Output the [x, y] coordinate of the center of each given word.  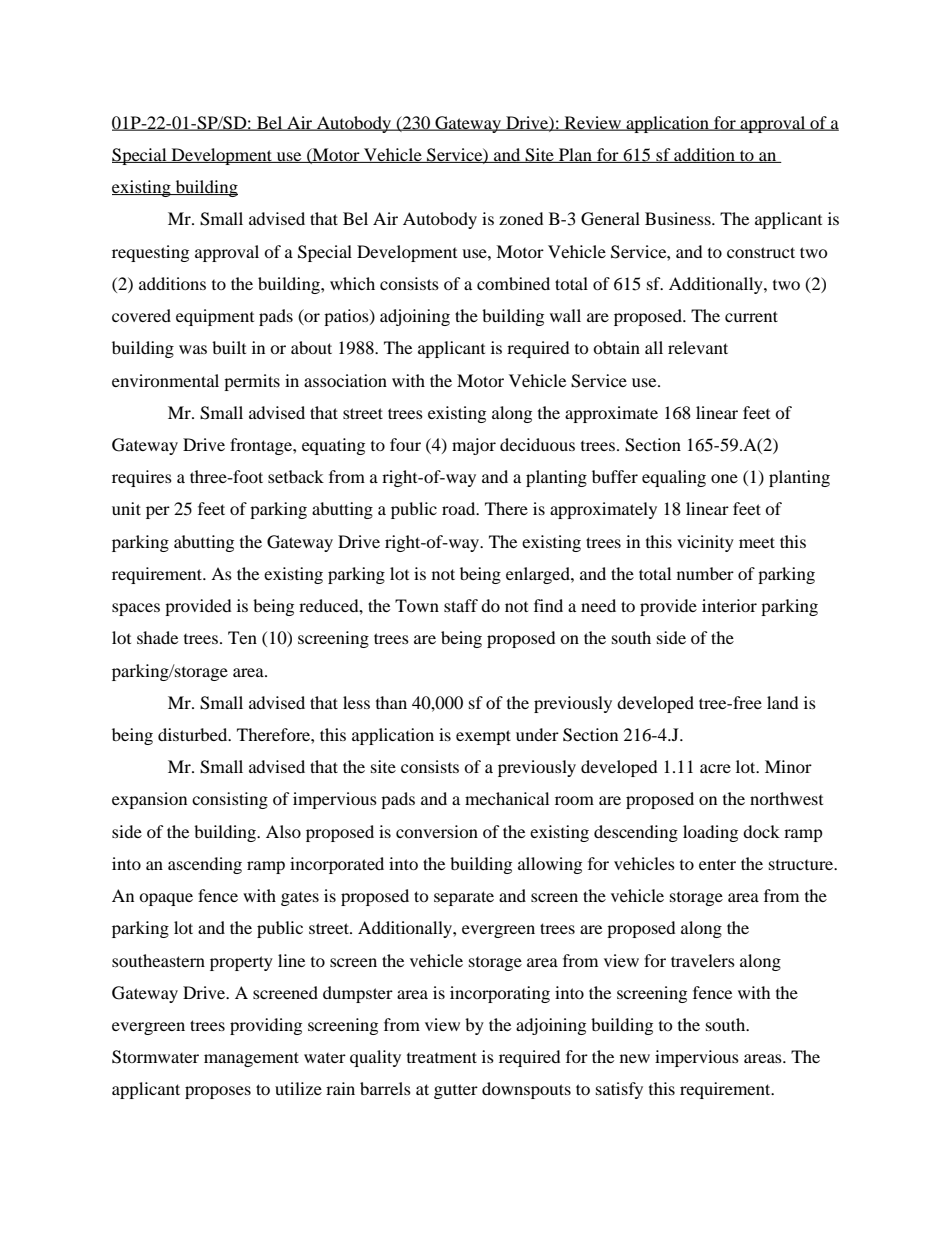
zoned [521, 218]
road [460, 508]
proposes [218, 1092]
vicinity [705, 543]
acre [715, 768]
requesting [150, 253]
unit [126, 508]
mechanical [507, 798]
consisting [230, 800]
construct [761, 252]
